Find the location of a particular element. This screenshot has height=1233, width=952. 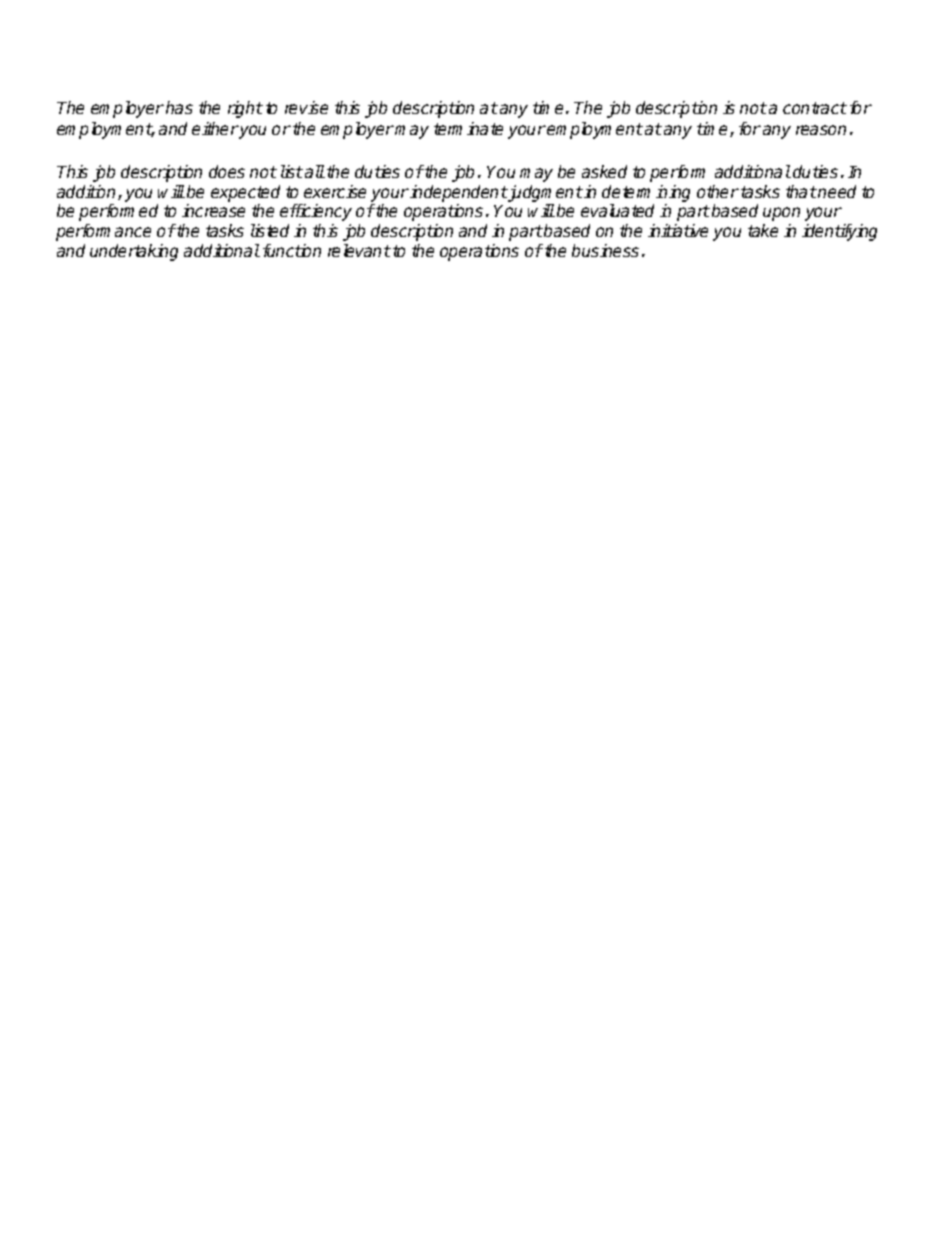

asked is located at coordinates (604, 171).
